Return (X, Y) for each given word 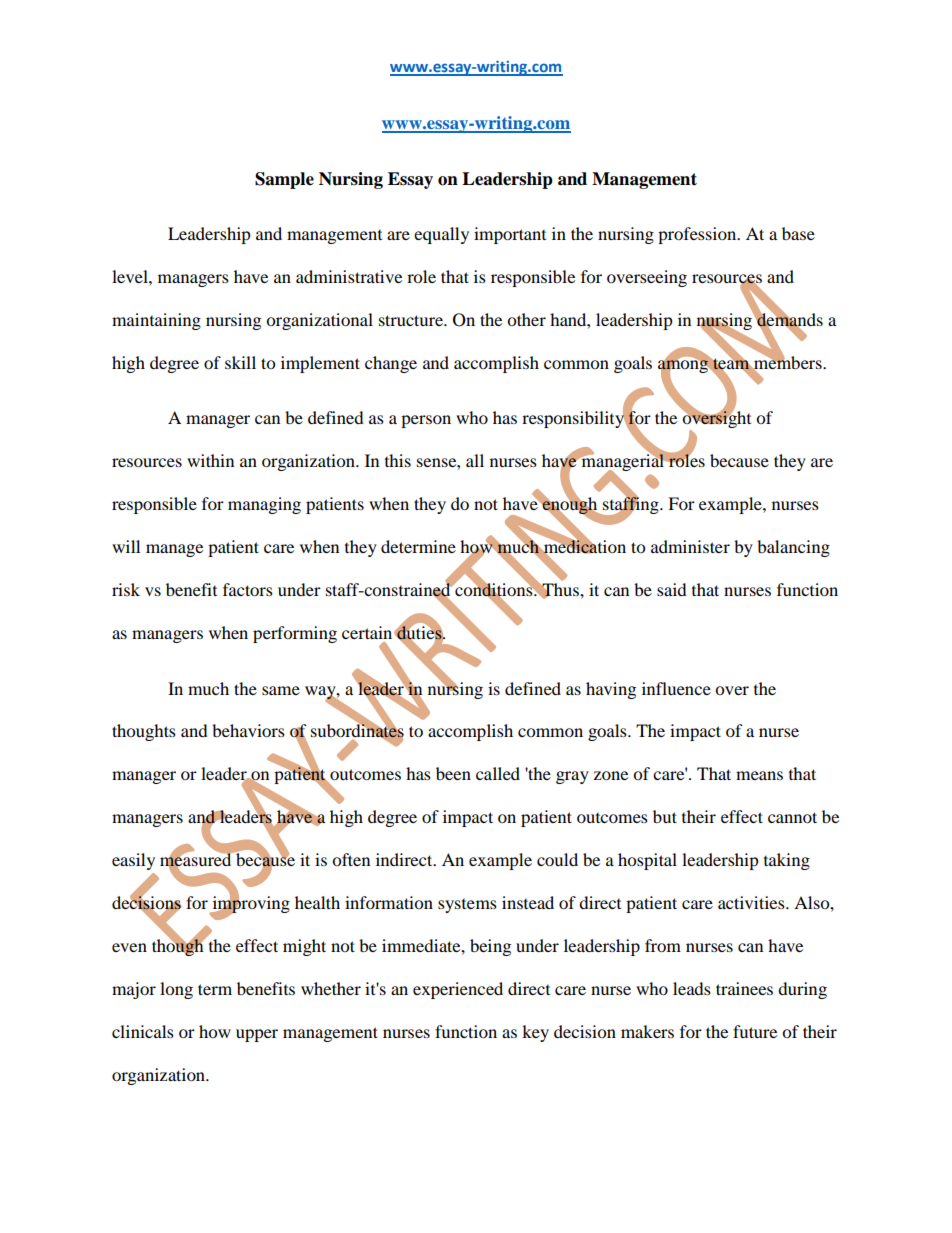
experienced (458, 990)
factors (248, 589)
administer (690, 546)
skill (240, 362)
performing (295, 634)
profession (698, 235)
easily (133, 861)
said (672, 589)
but (665, 816)
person (426, 421)
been (453, 773)
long (176, 990)
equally (441, 235)
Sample (284, 180)
